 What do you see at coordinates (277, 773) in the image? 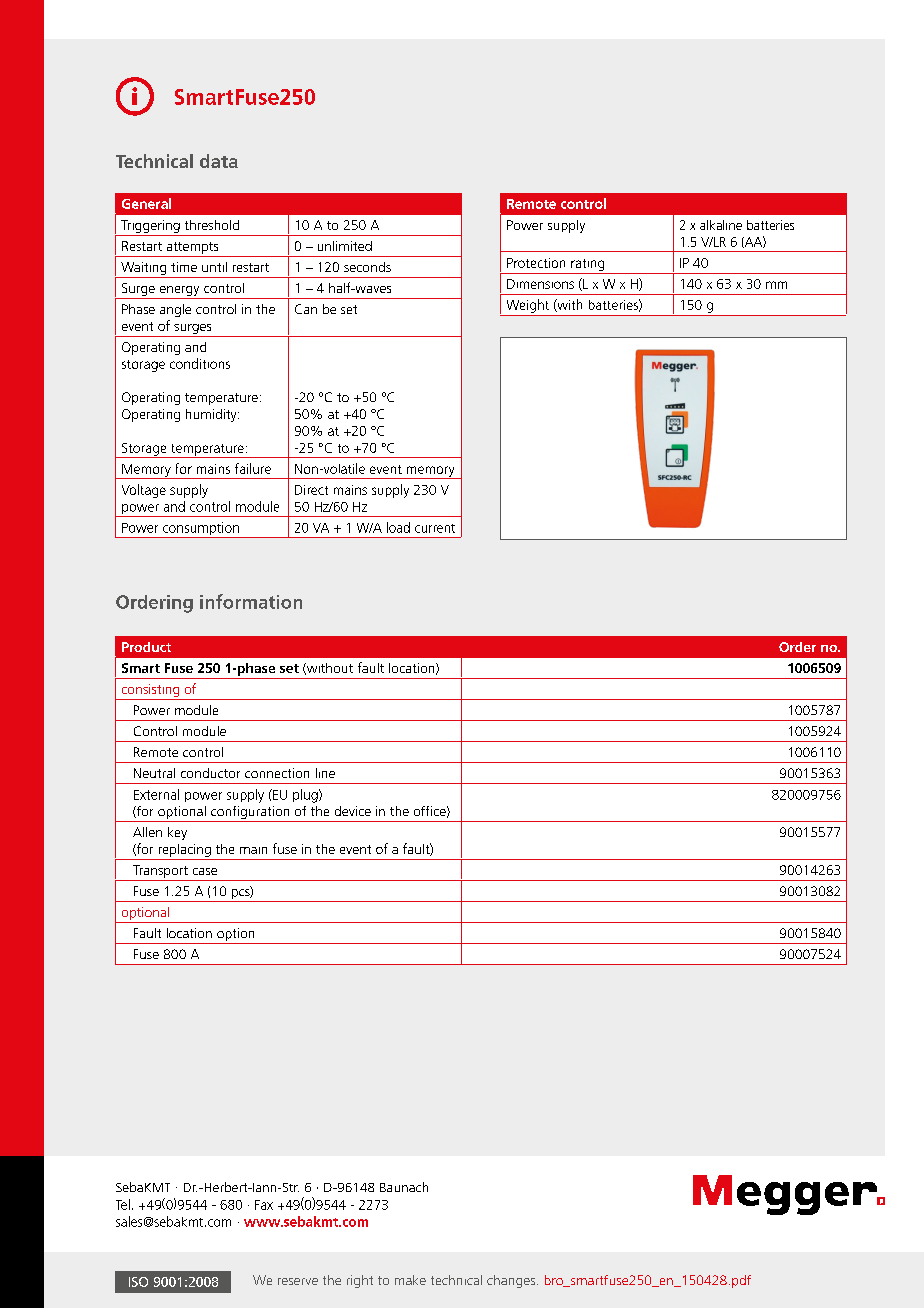
I see `connection` at bounding box center [277, 773].
